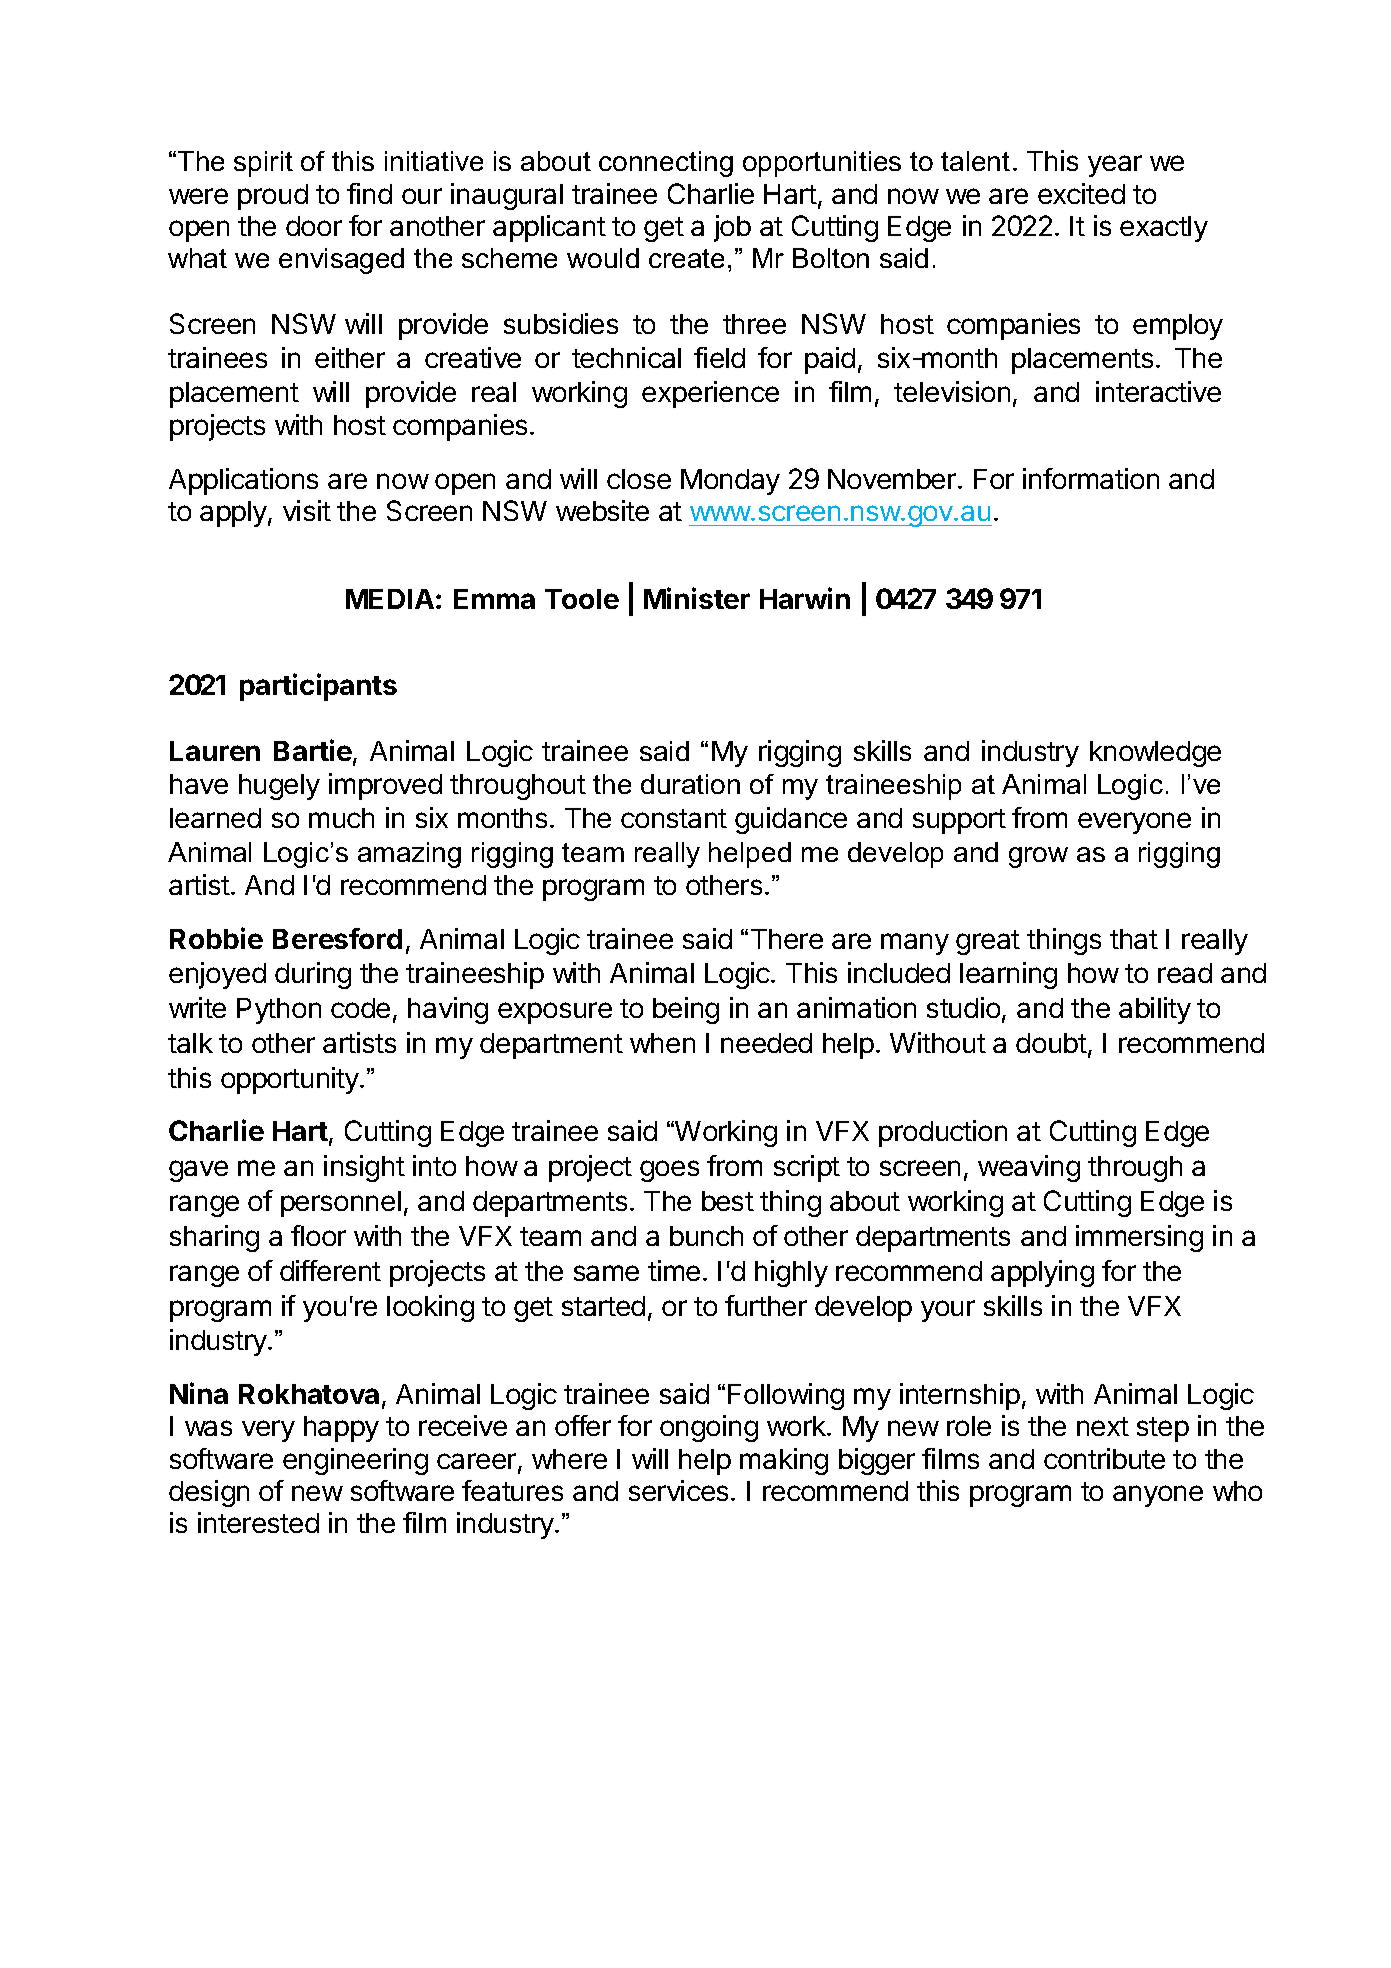  Describe the element at coordinates (678, 1490) in the image. I see `services` at that location.
